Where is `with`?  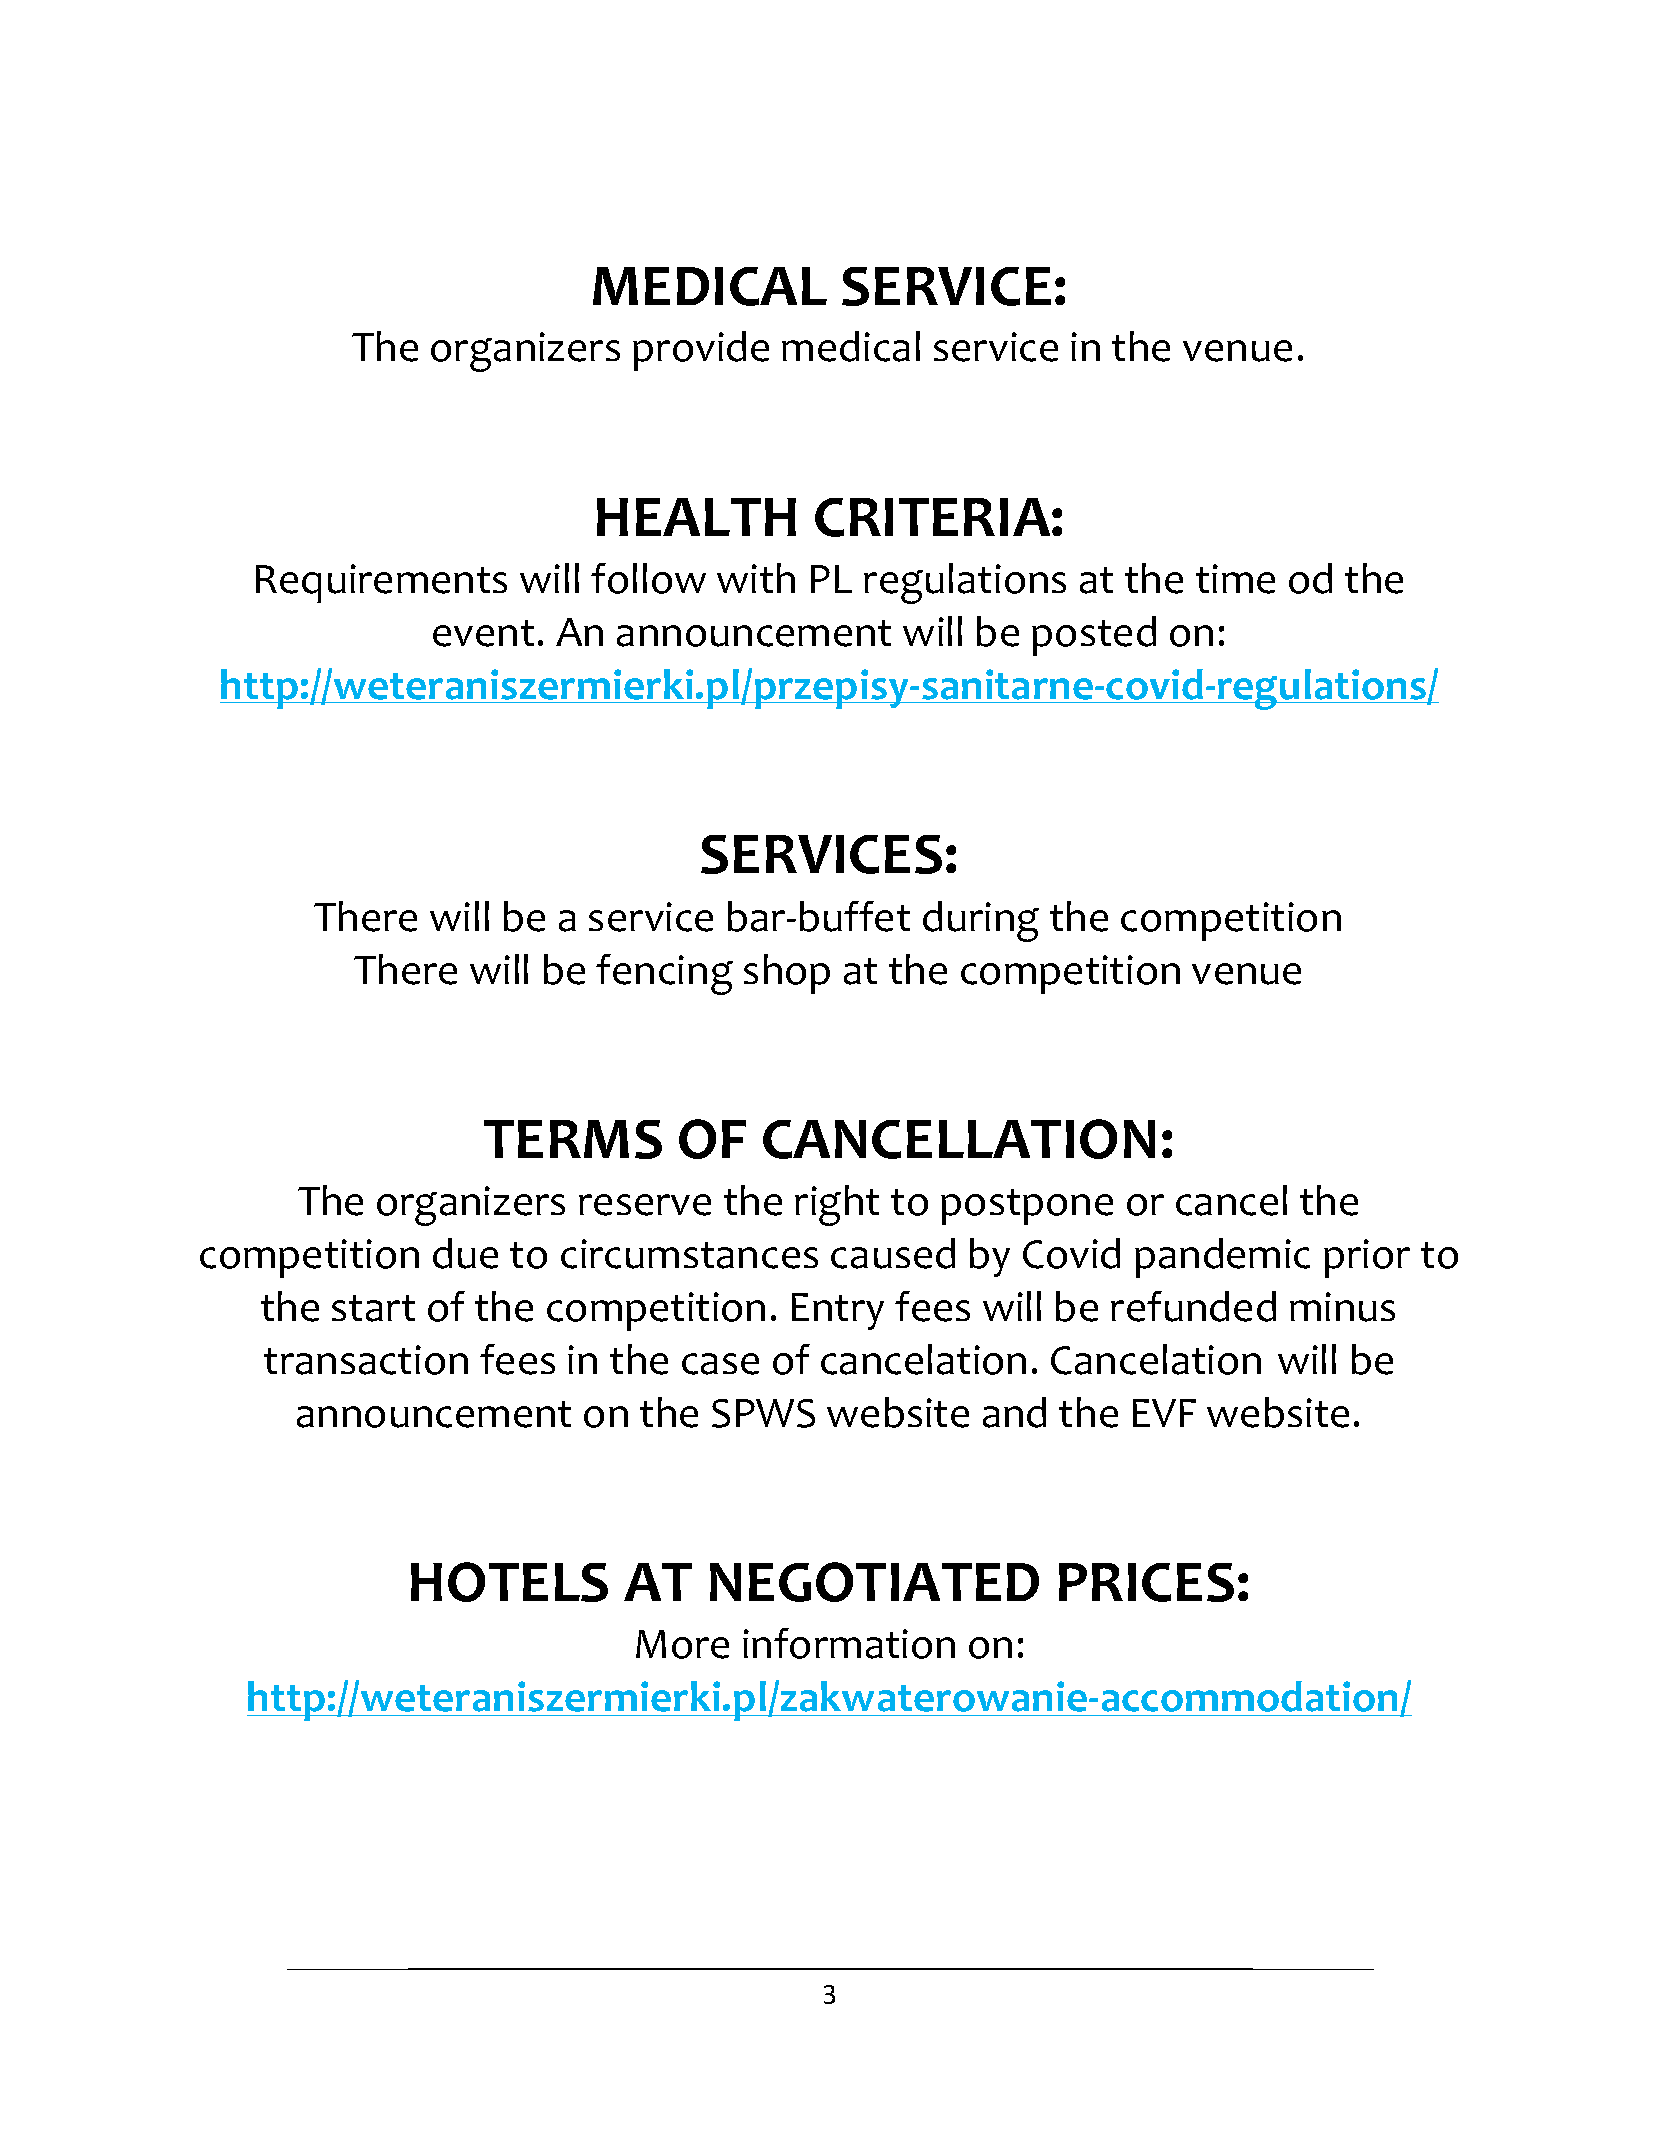 with is located at coordinates (756, 578).
